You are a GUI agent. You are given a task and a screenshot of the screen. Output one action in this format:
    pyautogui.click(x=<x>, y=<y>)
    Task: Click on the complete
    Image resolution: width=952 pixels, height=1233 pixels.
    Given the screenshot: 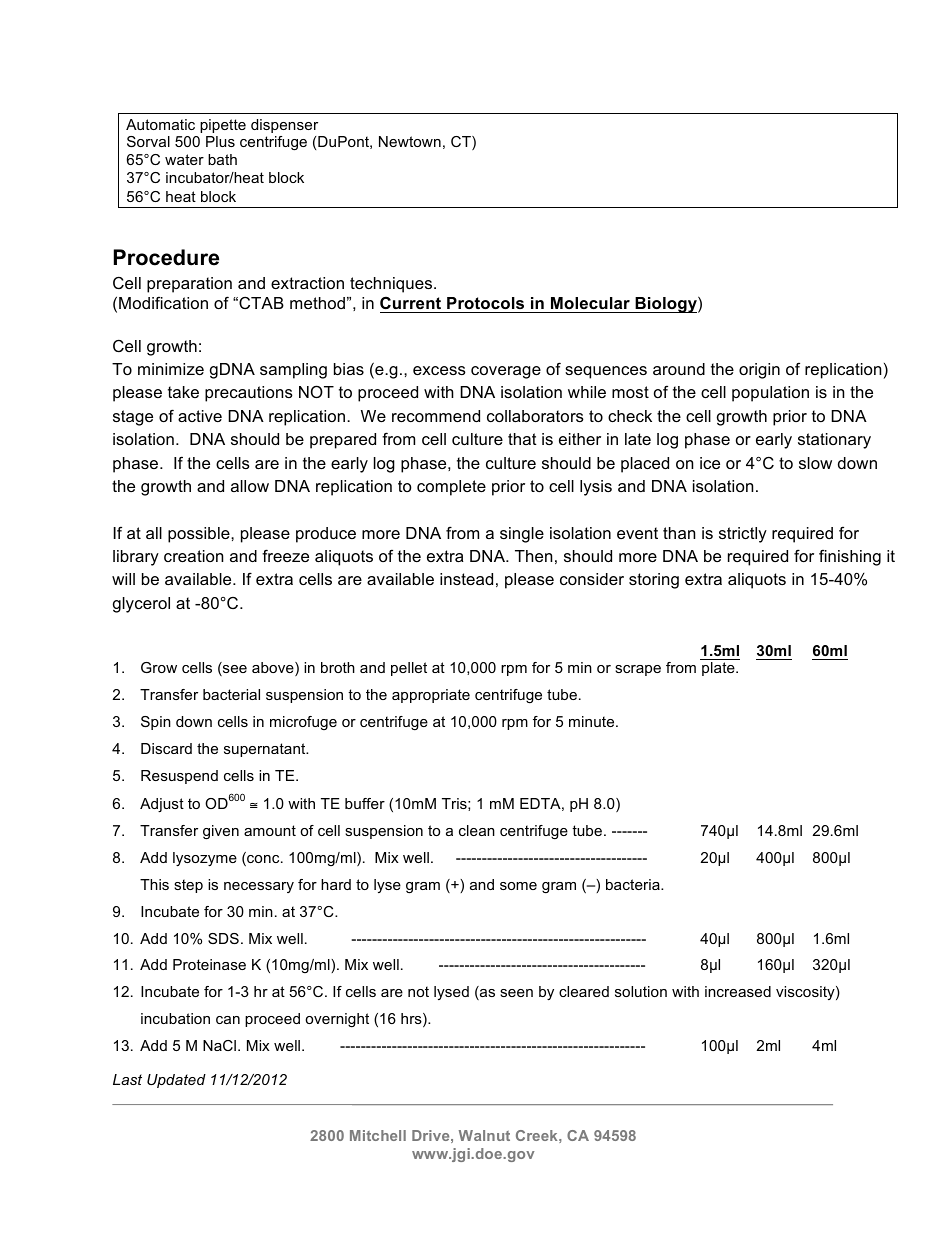 What is the action you would take?
    pyautogui.click(x=451, y=488)
